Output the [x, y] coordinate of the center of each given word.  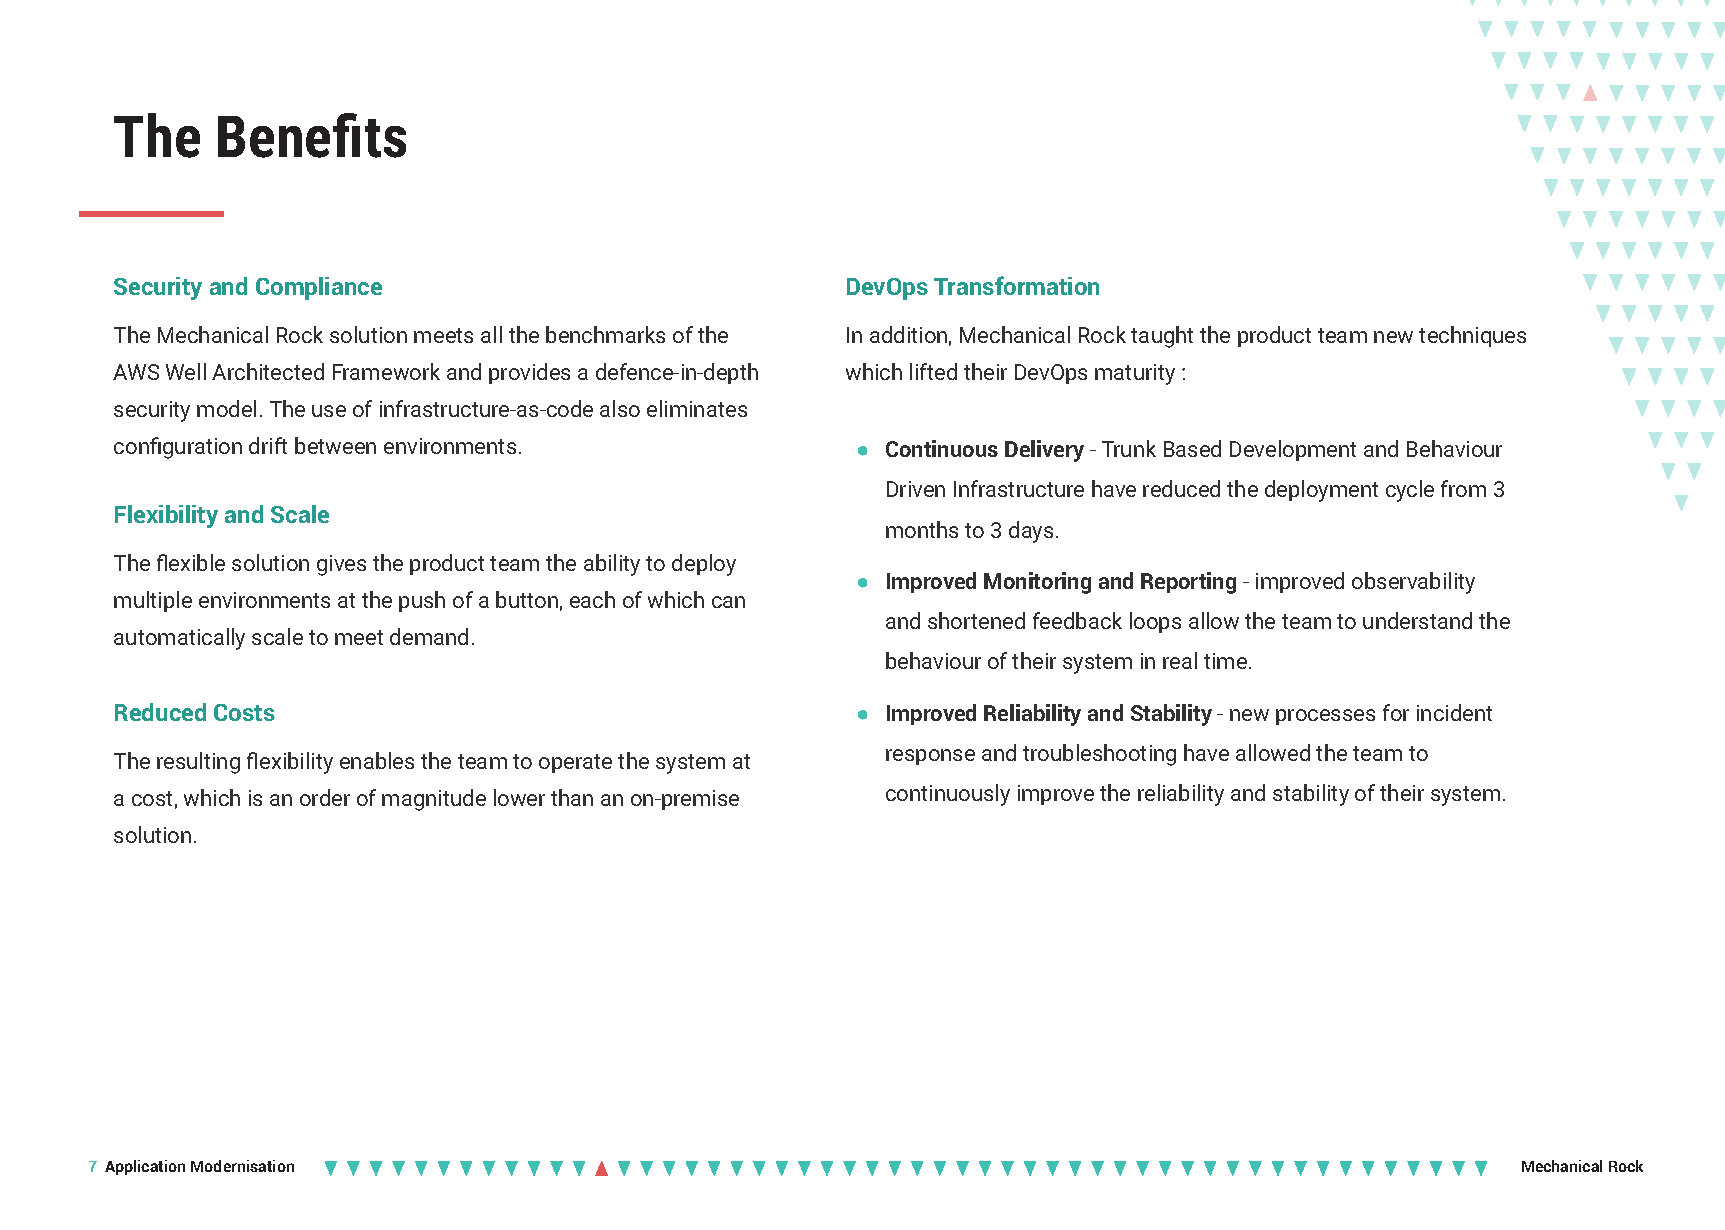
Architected [268, 371]
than [572, 797]
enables [377, 760]
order [325, 797]
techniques [1472, 336]
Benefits [312, 135]
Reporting [1188, 583]
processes [1325, 717]
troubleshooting [1099, 755]
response [930, 757]
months [922, 529]
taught [1162, 337]
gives [341, 565]
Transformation [1016, 285]
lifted [933, 371]
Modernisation [242, 1166]
